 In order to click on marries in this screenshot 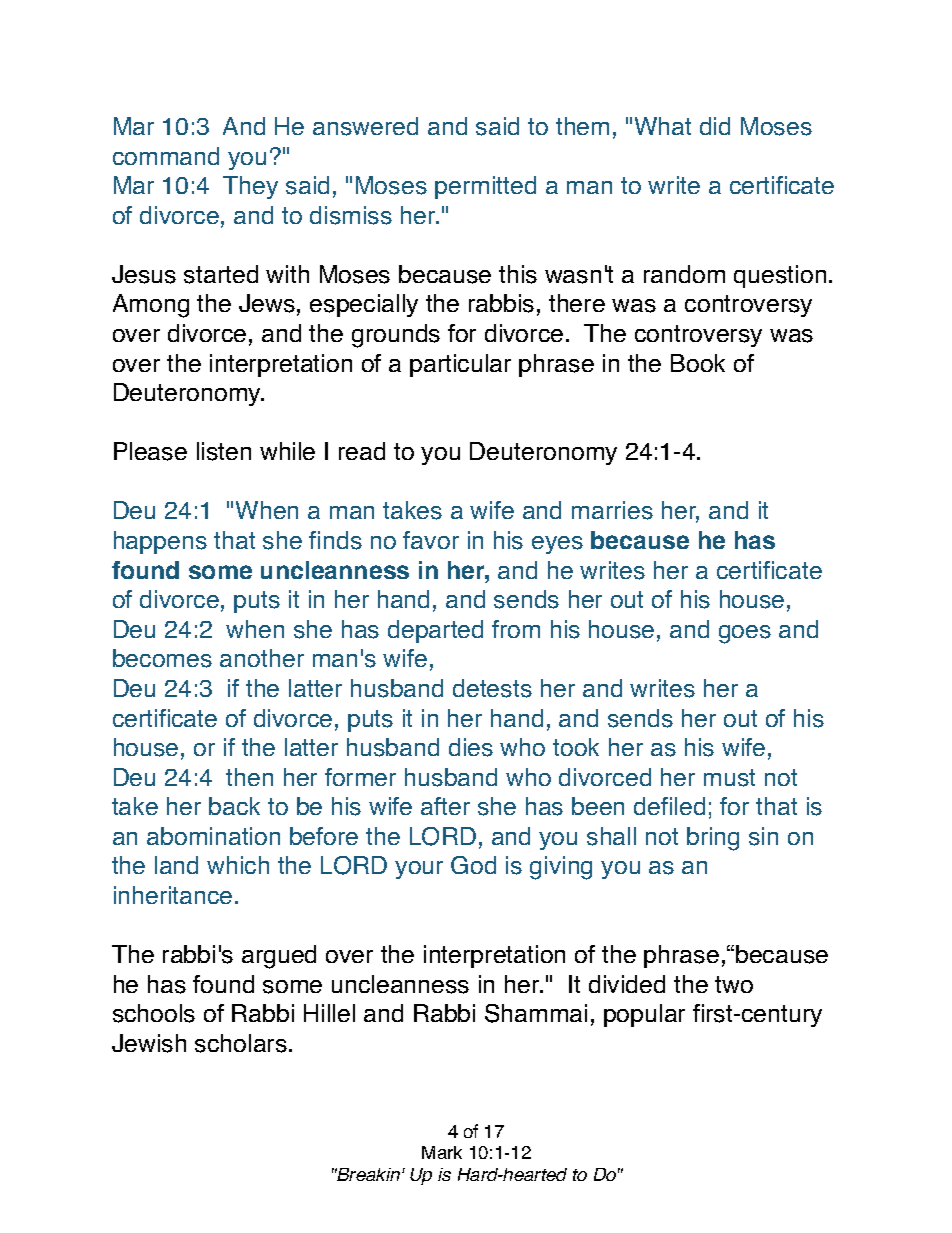, I will do `click(612, 510)`.
